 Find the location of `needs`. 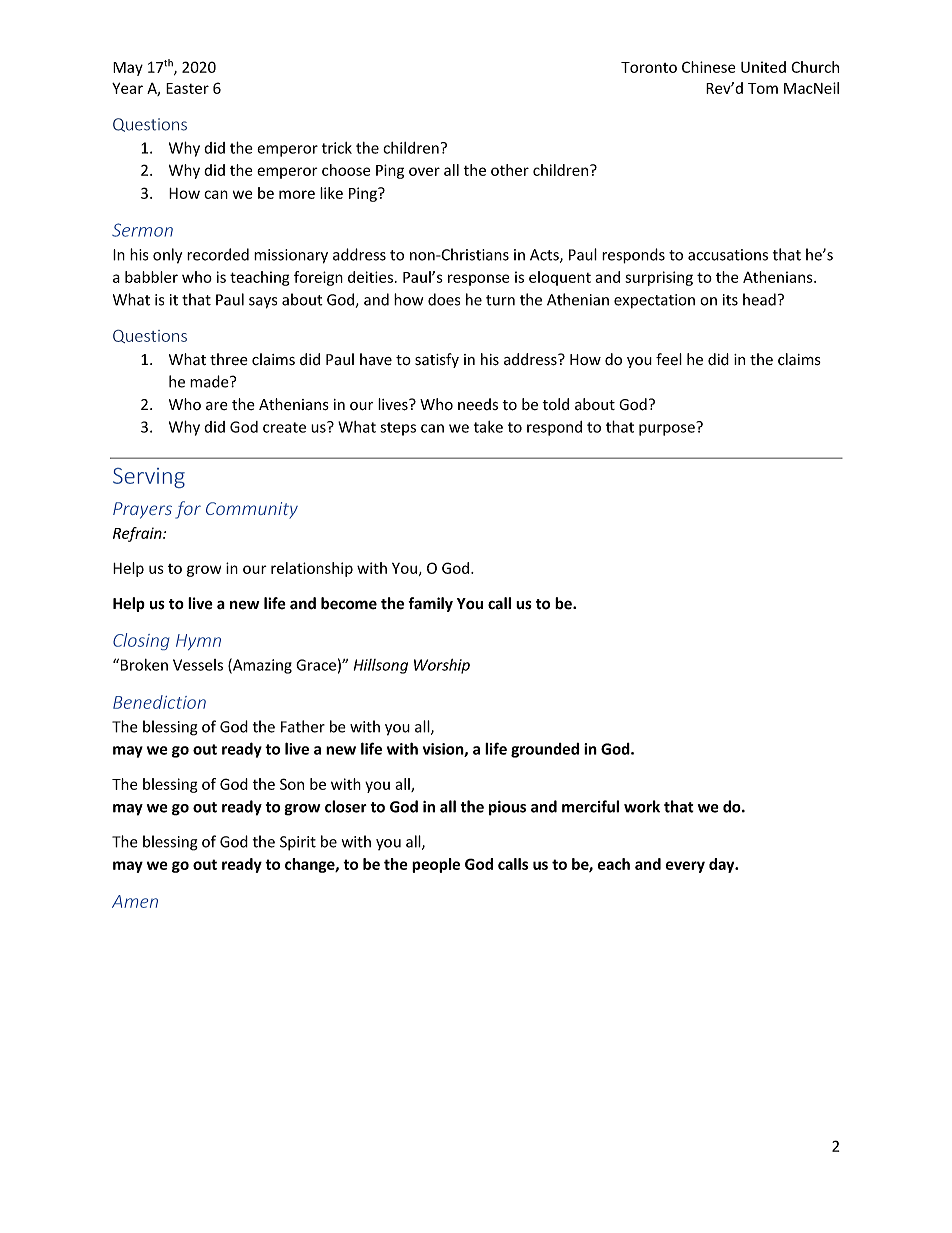

needs is located at coordinates (478, 404).
